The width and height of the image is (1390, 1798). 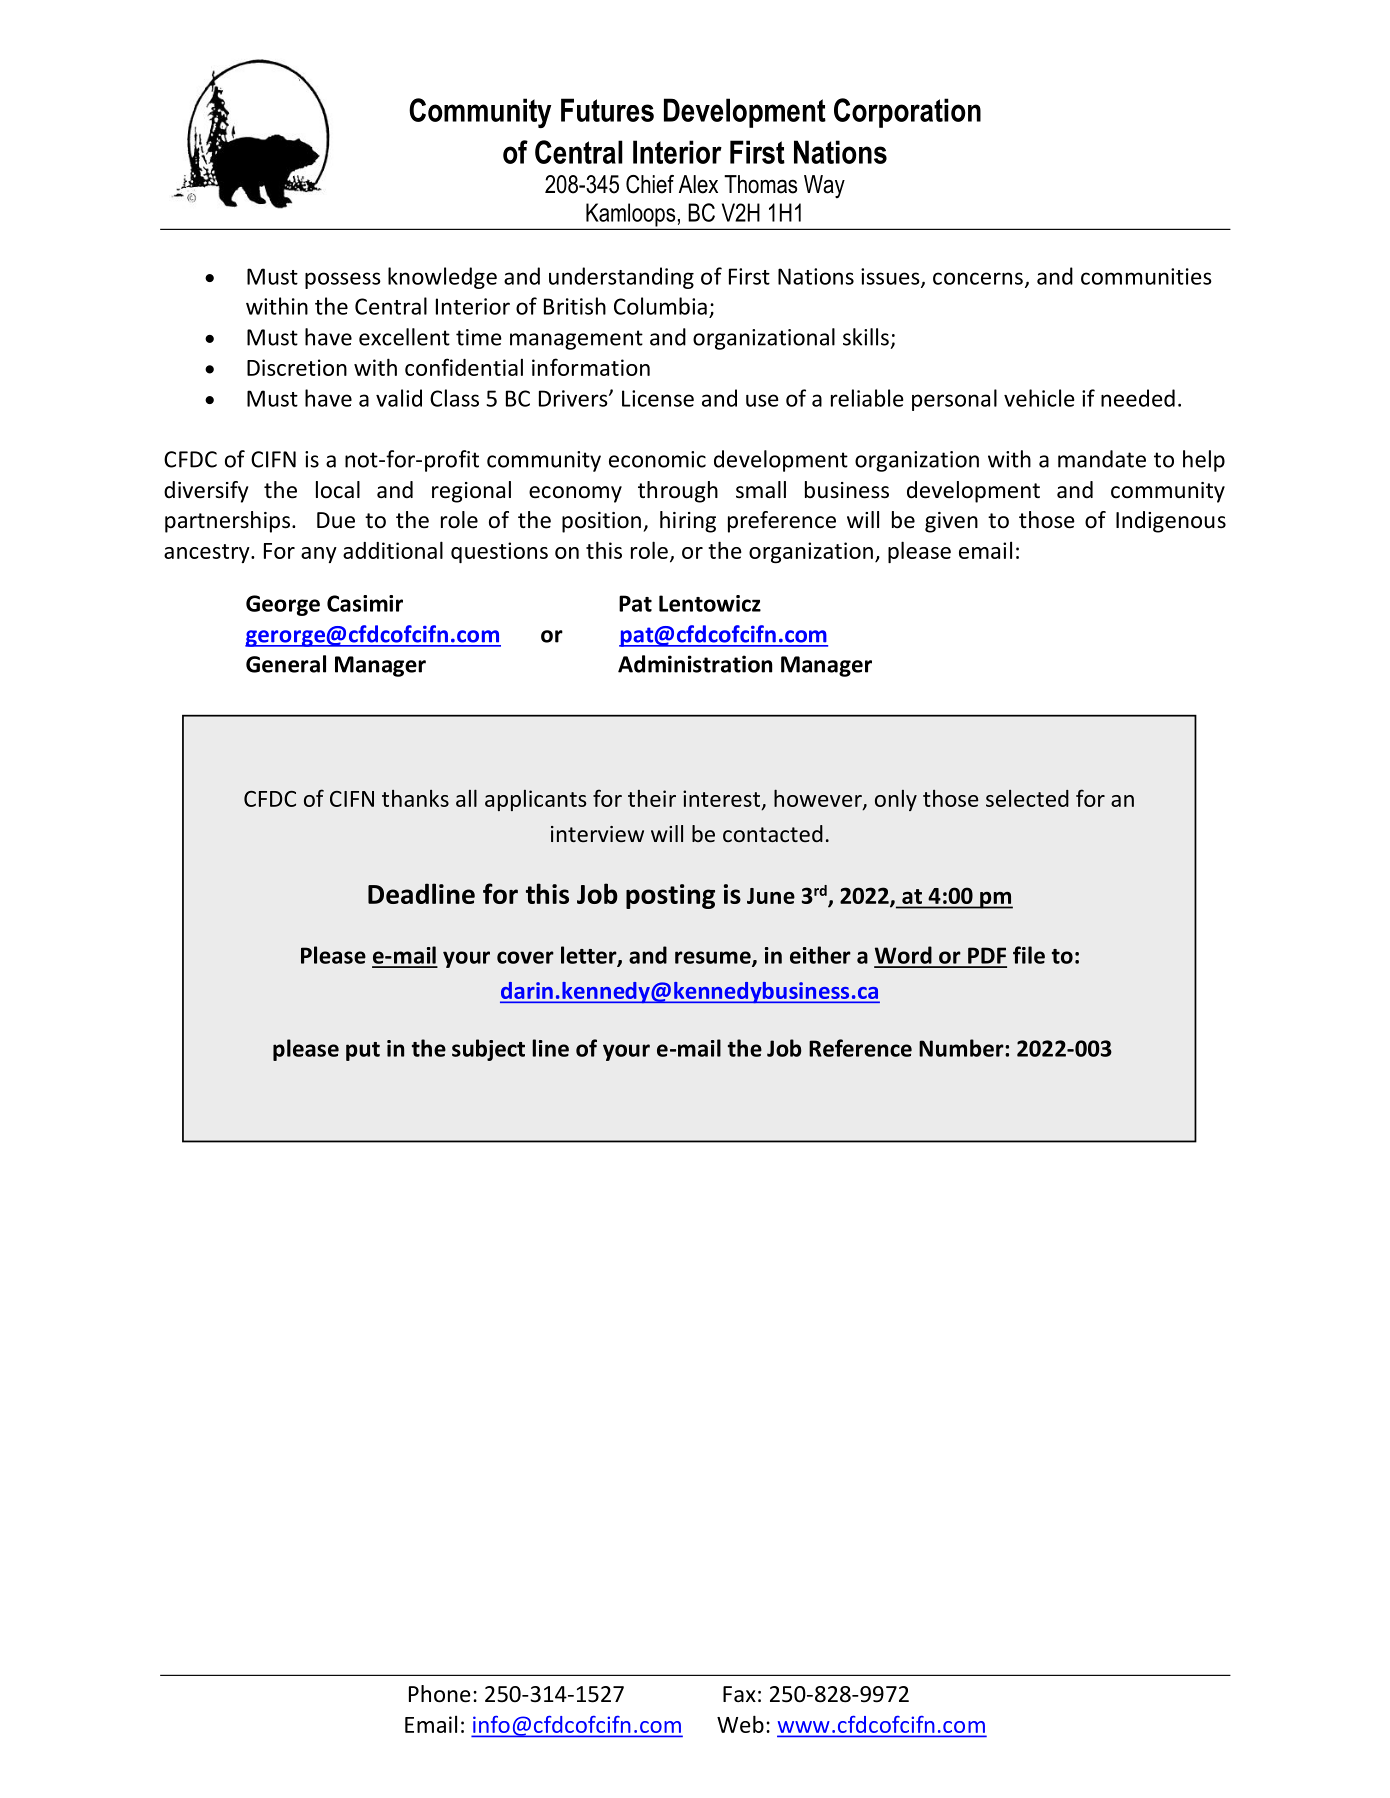 What do you see at coordinates (440, 1694) in the image?
I see `Phone` at bounding box center [440, 1694].
